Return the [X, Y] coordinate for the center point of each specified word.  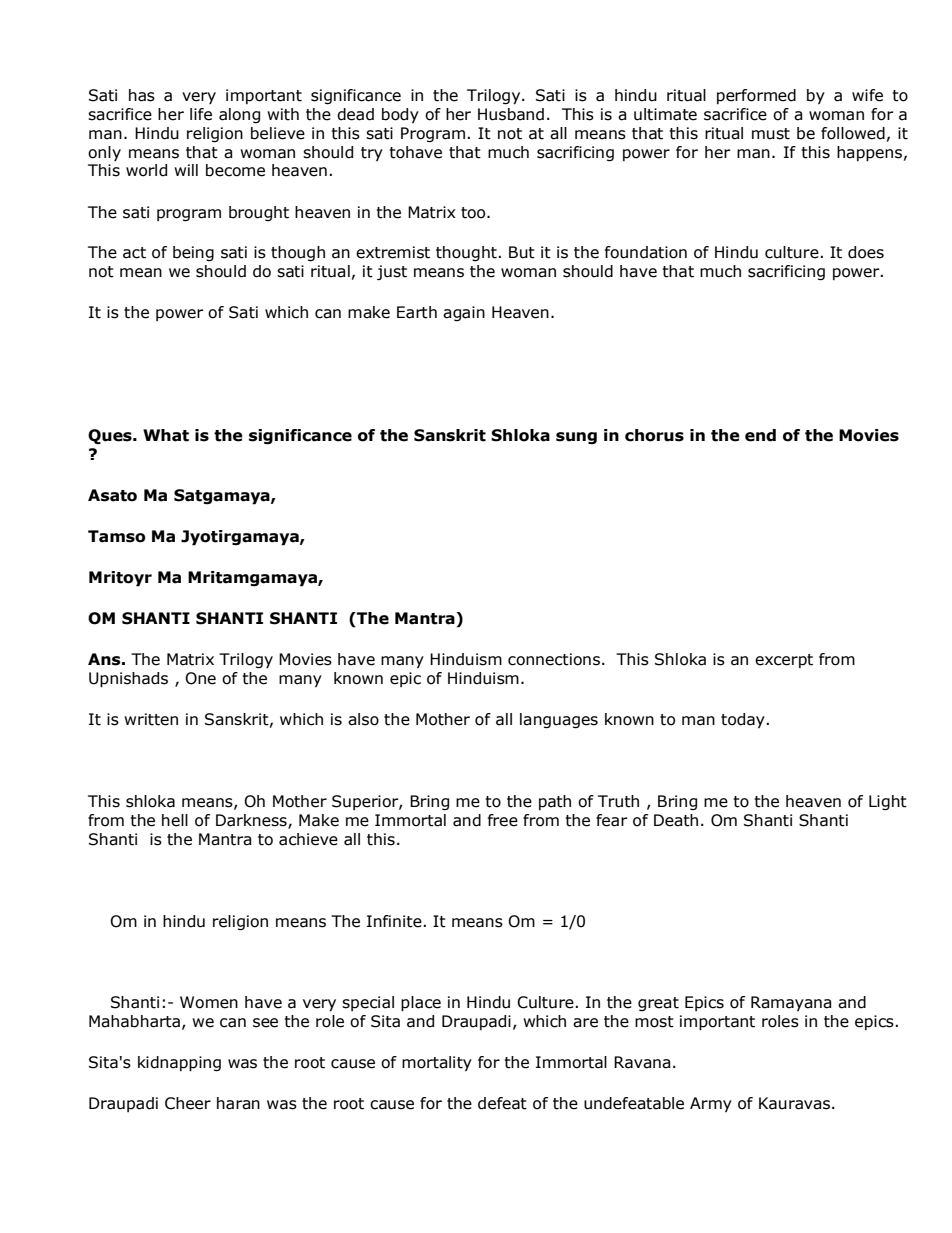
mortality [437, 1063]
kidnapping [179, 1064]
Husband [511, 114]
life [201, 114]
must [771, 134]
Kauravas [794, 1103]
